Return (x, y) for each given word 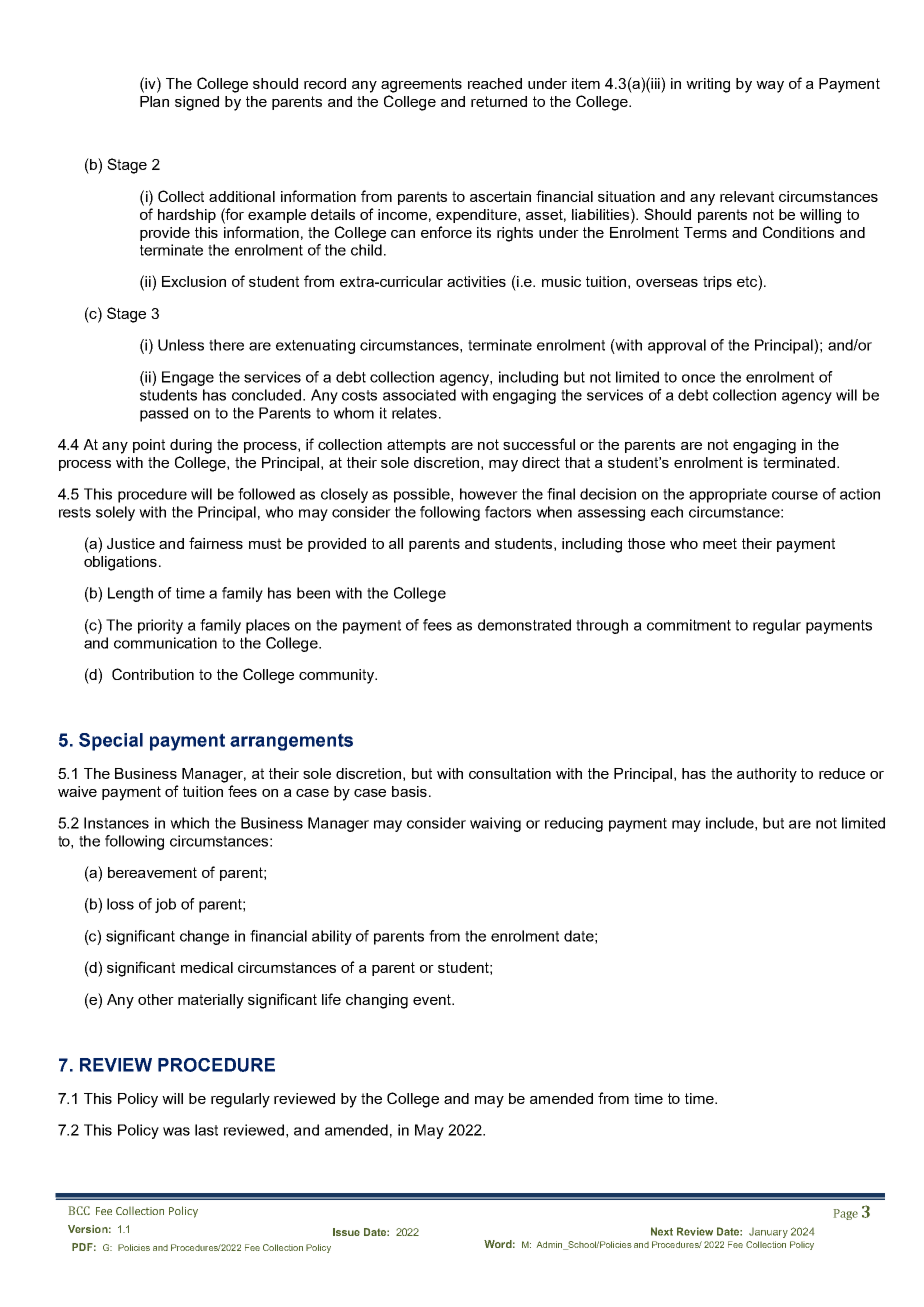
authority (767, 775)
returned (499, 101)
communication (165, 643)
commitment (689, 625)
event (433, 999)
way (770, 87)
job (165, 905)
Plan (154, 101)
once (698, 378)
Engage (188, 378)
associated (419, 395)
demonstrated (524, 625)
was (176, 1131)
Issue (346, 1232)
